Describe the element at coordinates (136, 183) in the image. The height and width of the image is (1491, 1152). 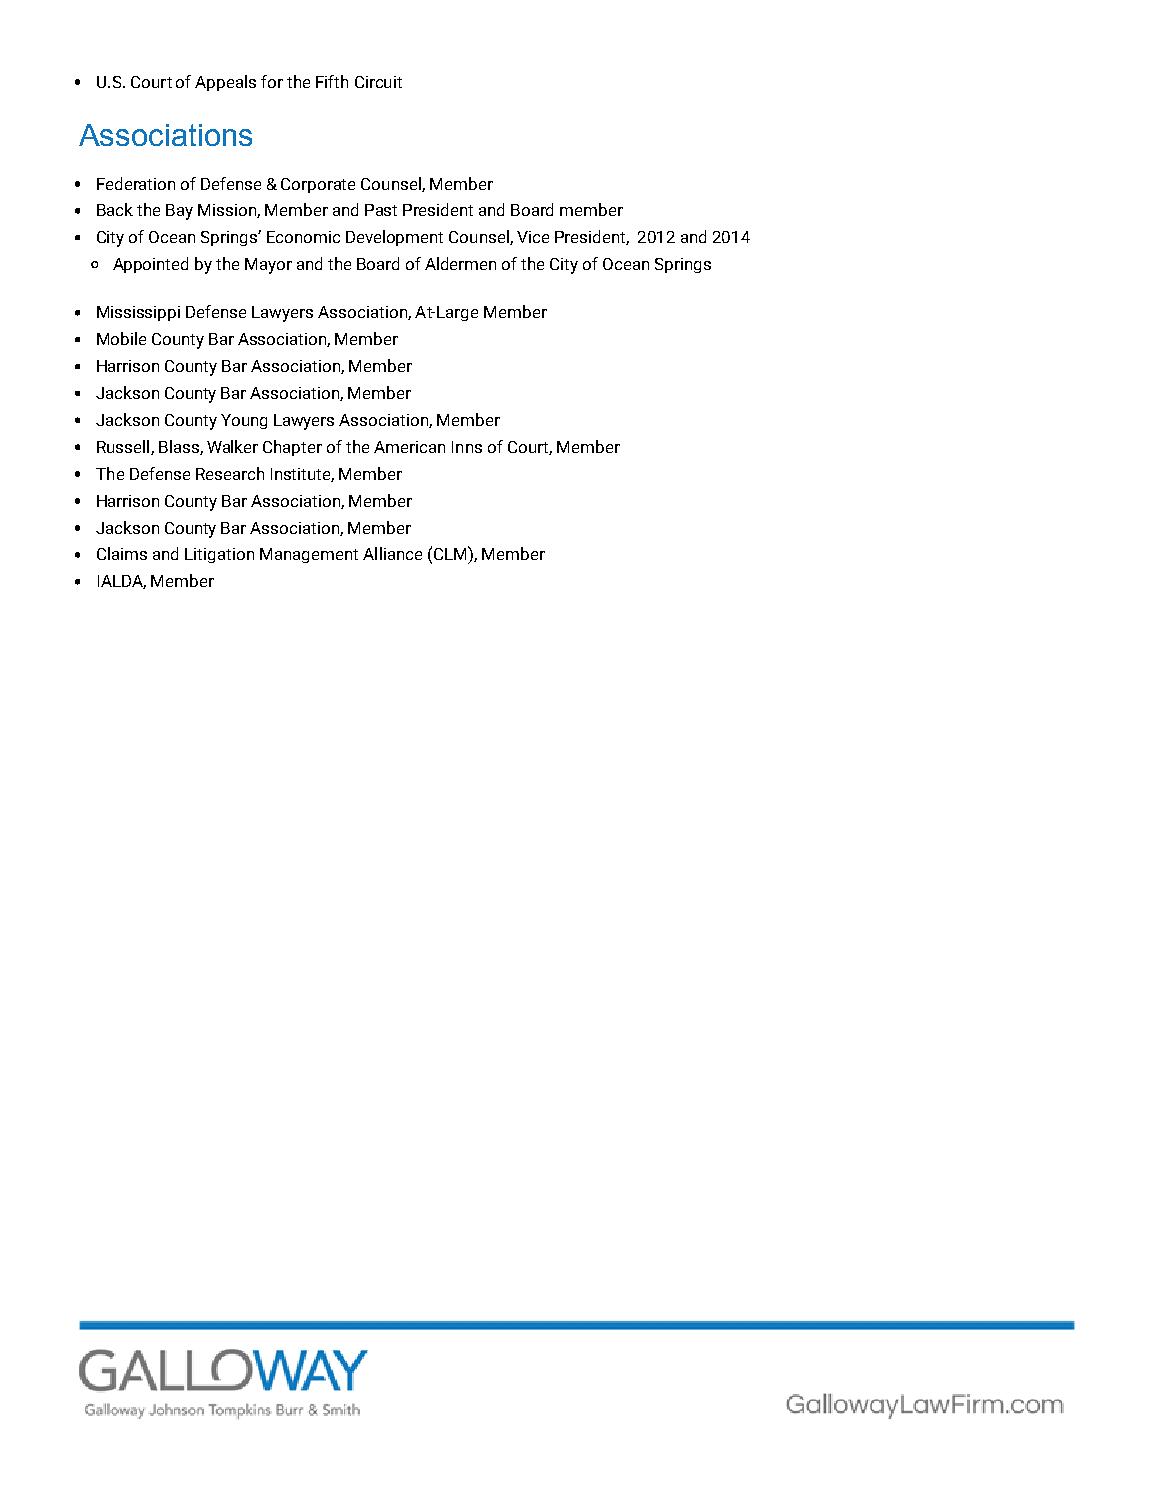
I see `Federation` at that location.
